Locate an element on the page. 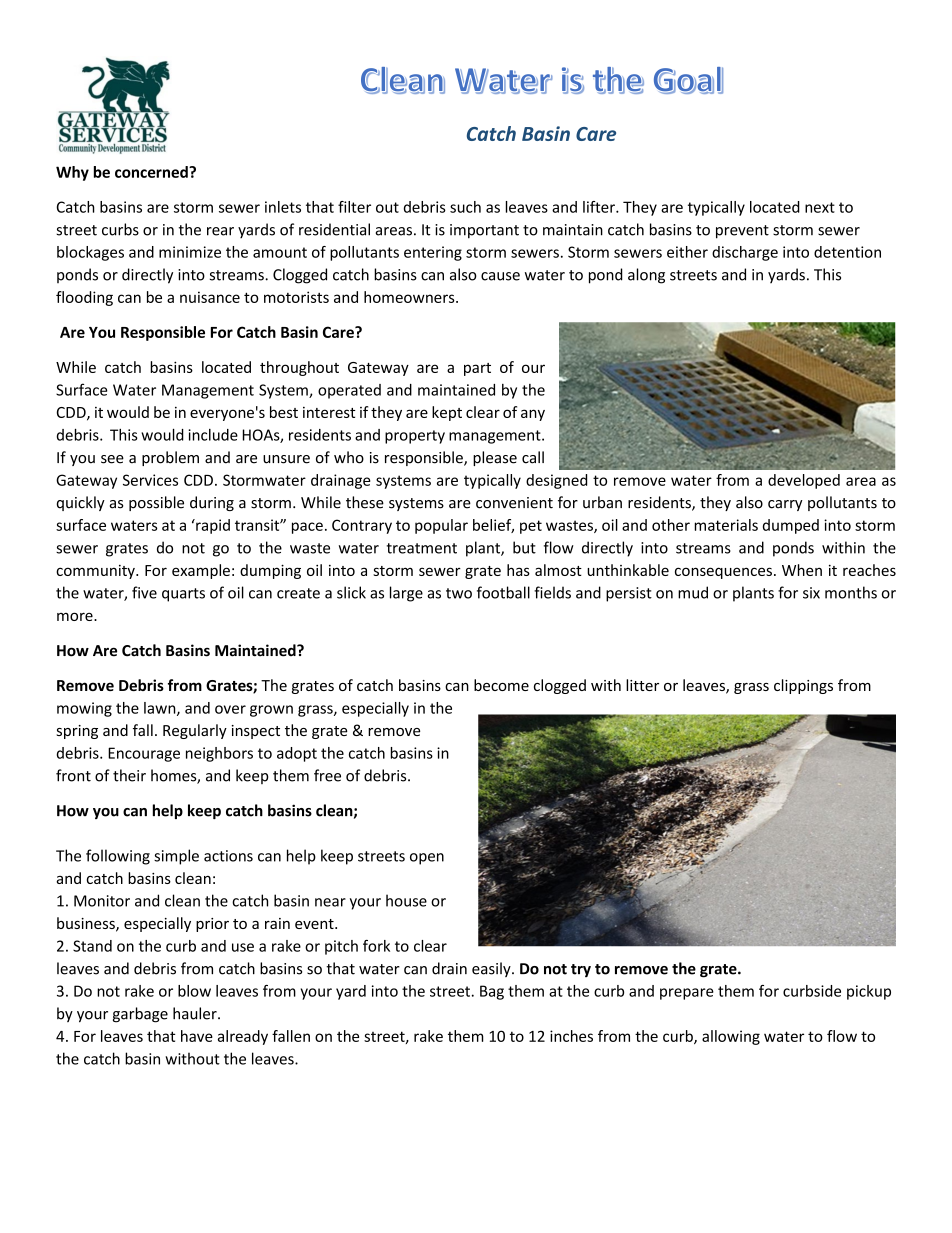 Image resolution: width=952 pixels, height=1233 pixels. two is located at coordinates (459, 593).
